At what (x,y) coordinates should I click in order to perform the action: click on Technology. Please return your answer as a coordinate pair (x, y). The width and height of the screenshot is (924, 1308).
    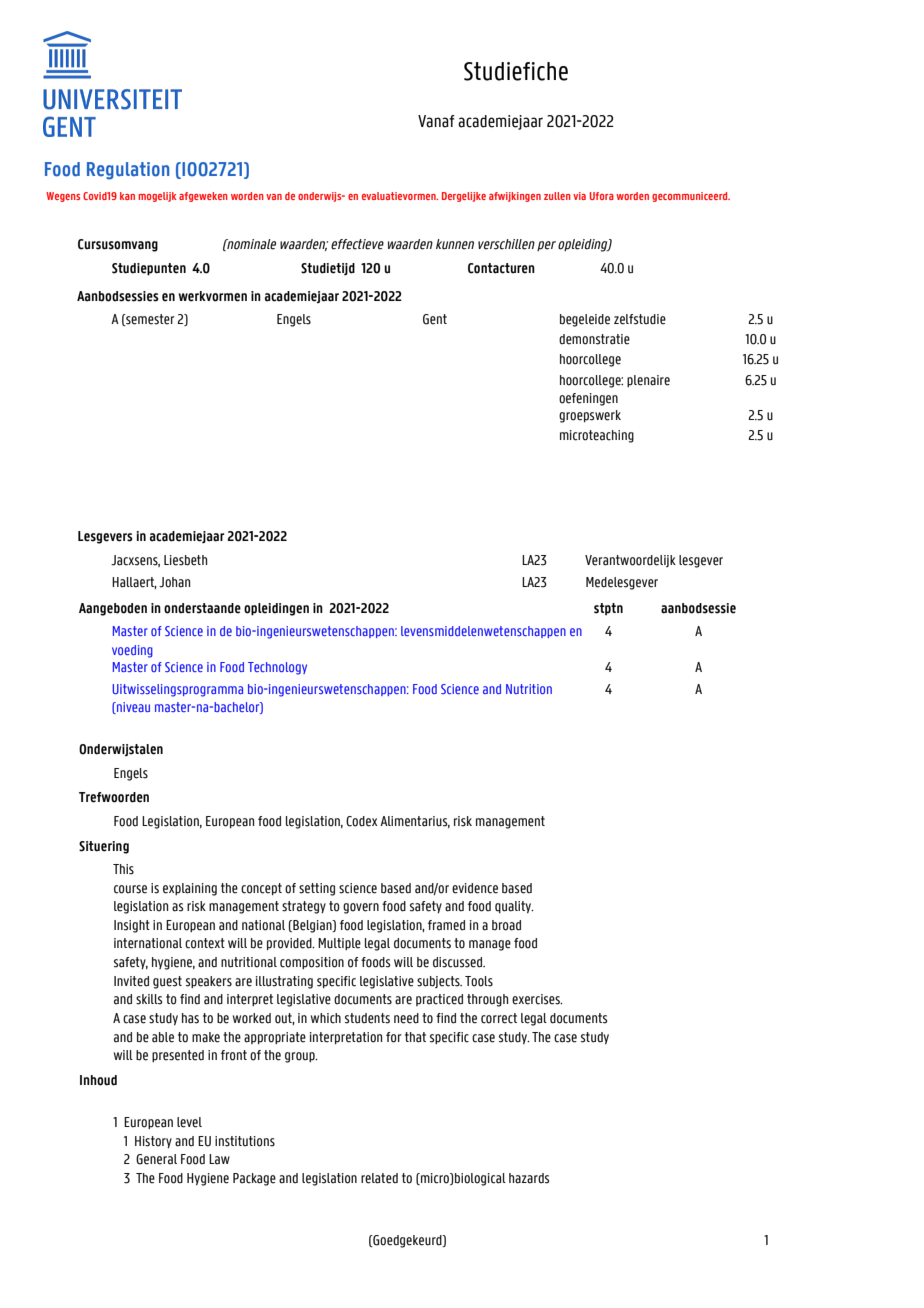
    Looking at the image, I should click on (277, 668).
